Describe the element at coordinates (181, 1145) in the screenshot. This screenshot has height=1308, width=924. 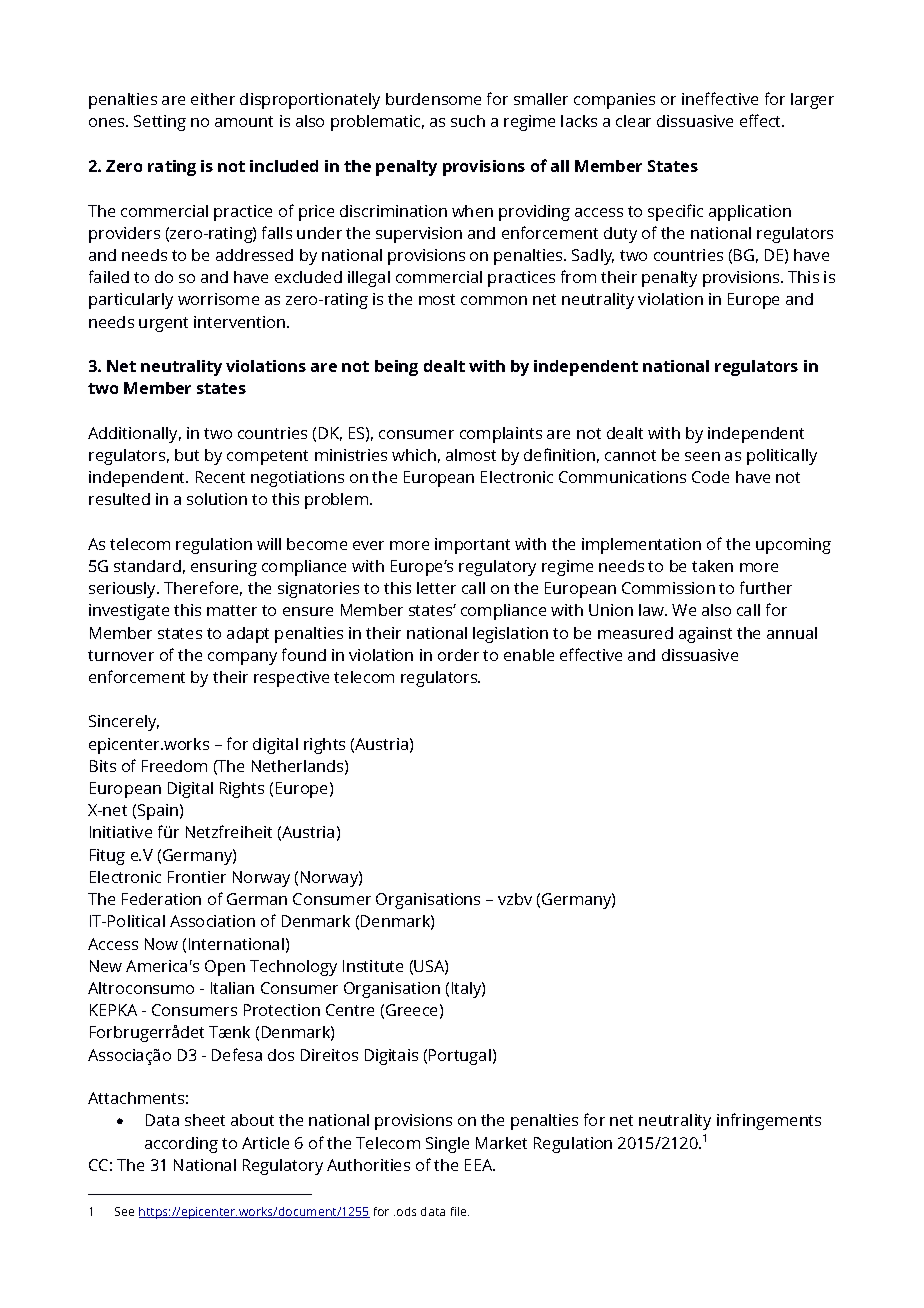
I see `according` at that location.
